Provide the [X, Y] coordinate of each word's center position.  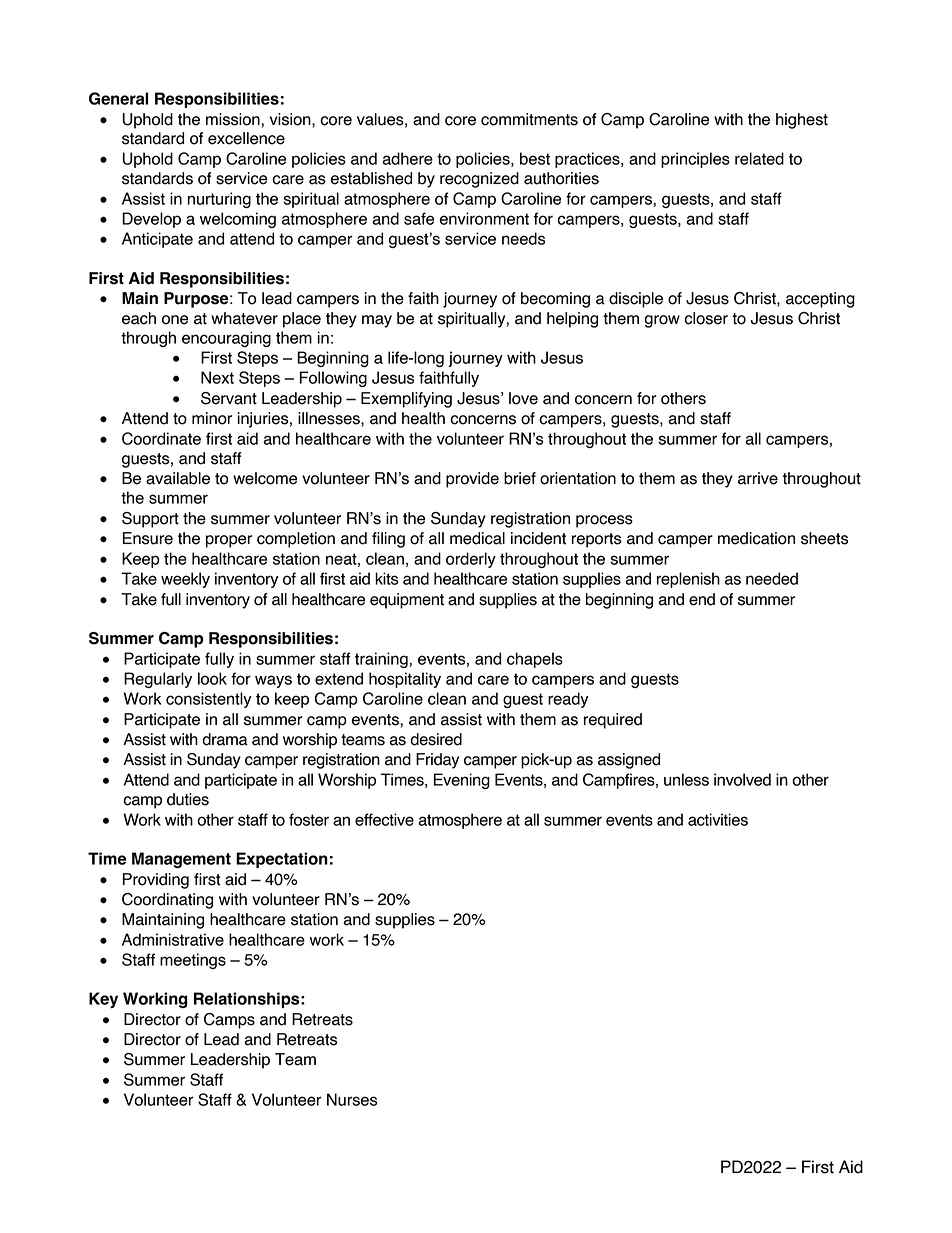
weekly [185, 580]
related [759, 158]
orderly [471, 560]
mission [234, 119]
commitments [529, 119]
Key [103, 1000]
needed [772, 578]
